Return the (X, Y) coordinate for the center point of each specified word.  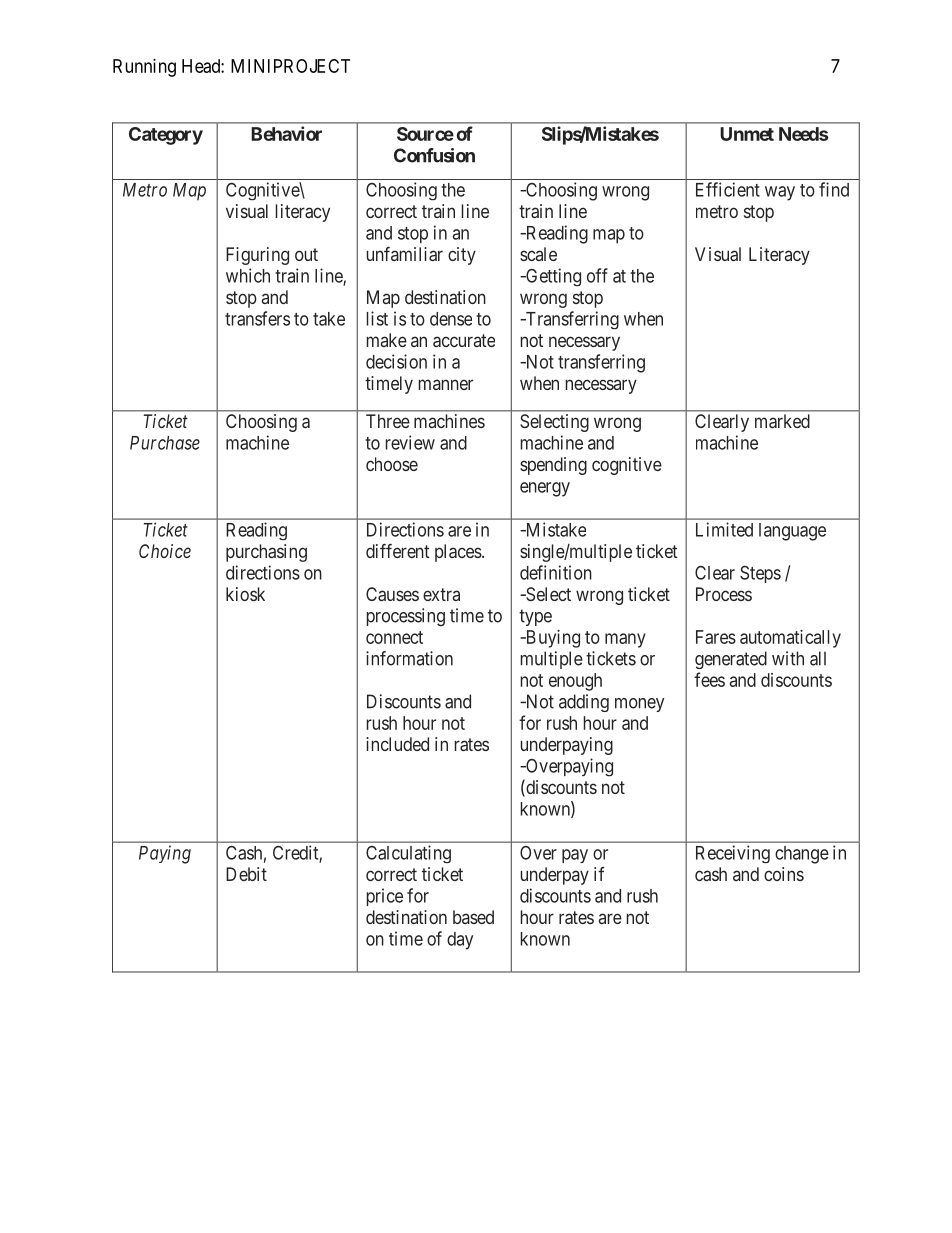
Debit (246, 874)
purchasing (266, 553)
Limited (724, 529)
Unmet (747, 134)
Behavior (286, 133)
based (473, 917)
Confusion (434, 155)
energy (545, 489)
